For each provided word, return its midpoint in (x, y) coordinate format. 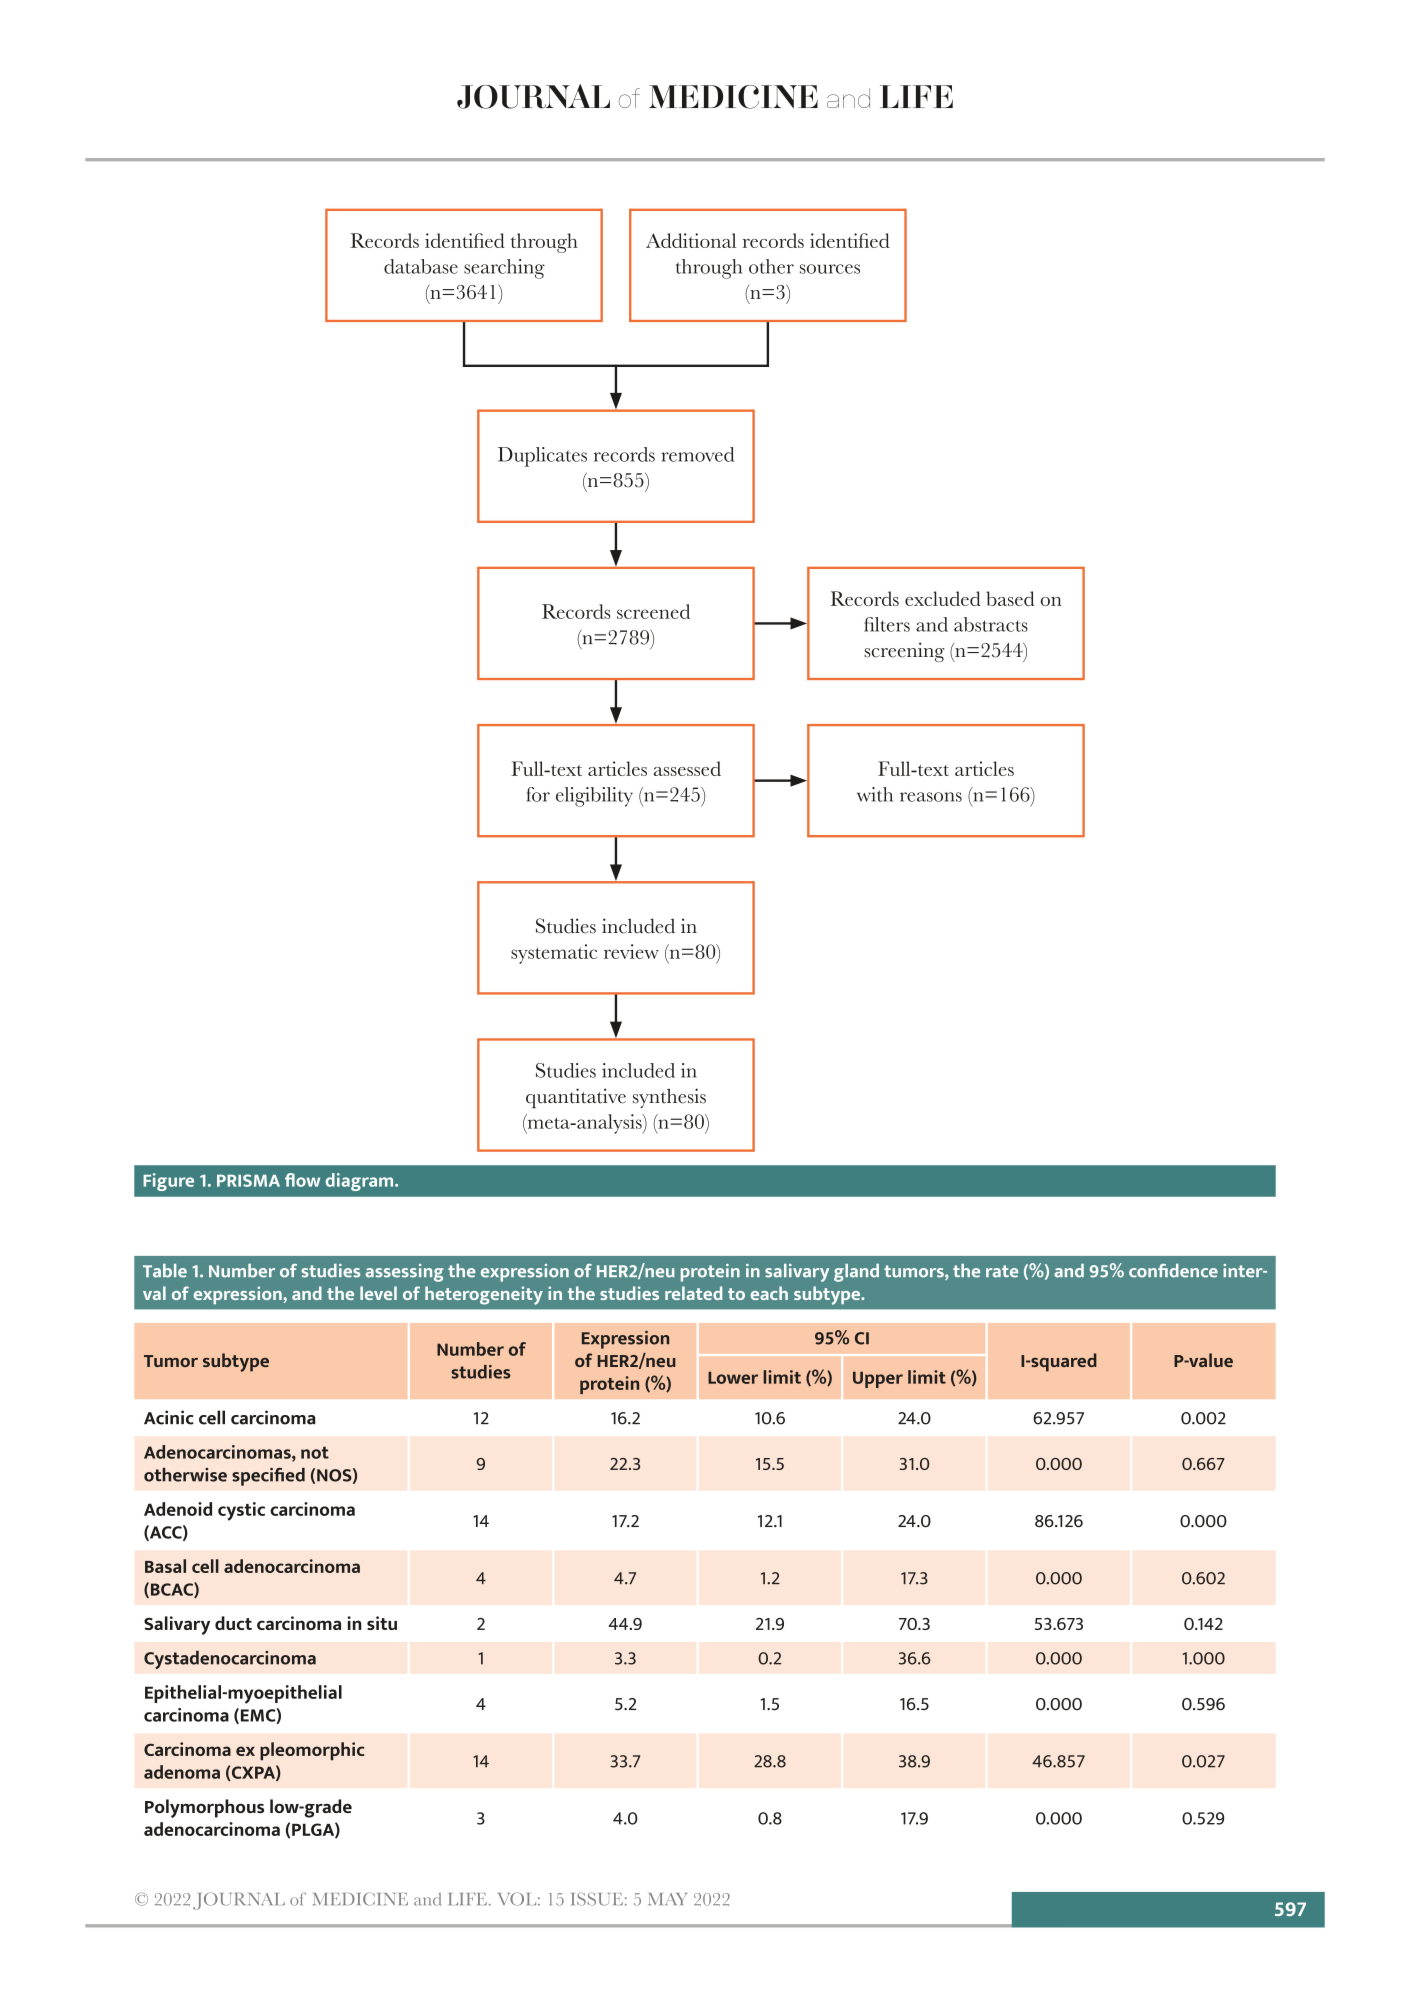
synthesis (669, 1098)
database (421, 266)
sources (830, 269)
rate (1002, 1271)
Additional (691, 240)
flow (302, 1180)
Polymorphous (204, 1808)
